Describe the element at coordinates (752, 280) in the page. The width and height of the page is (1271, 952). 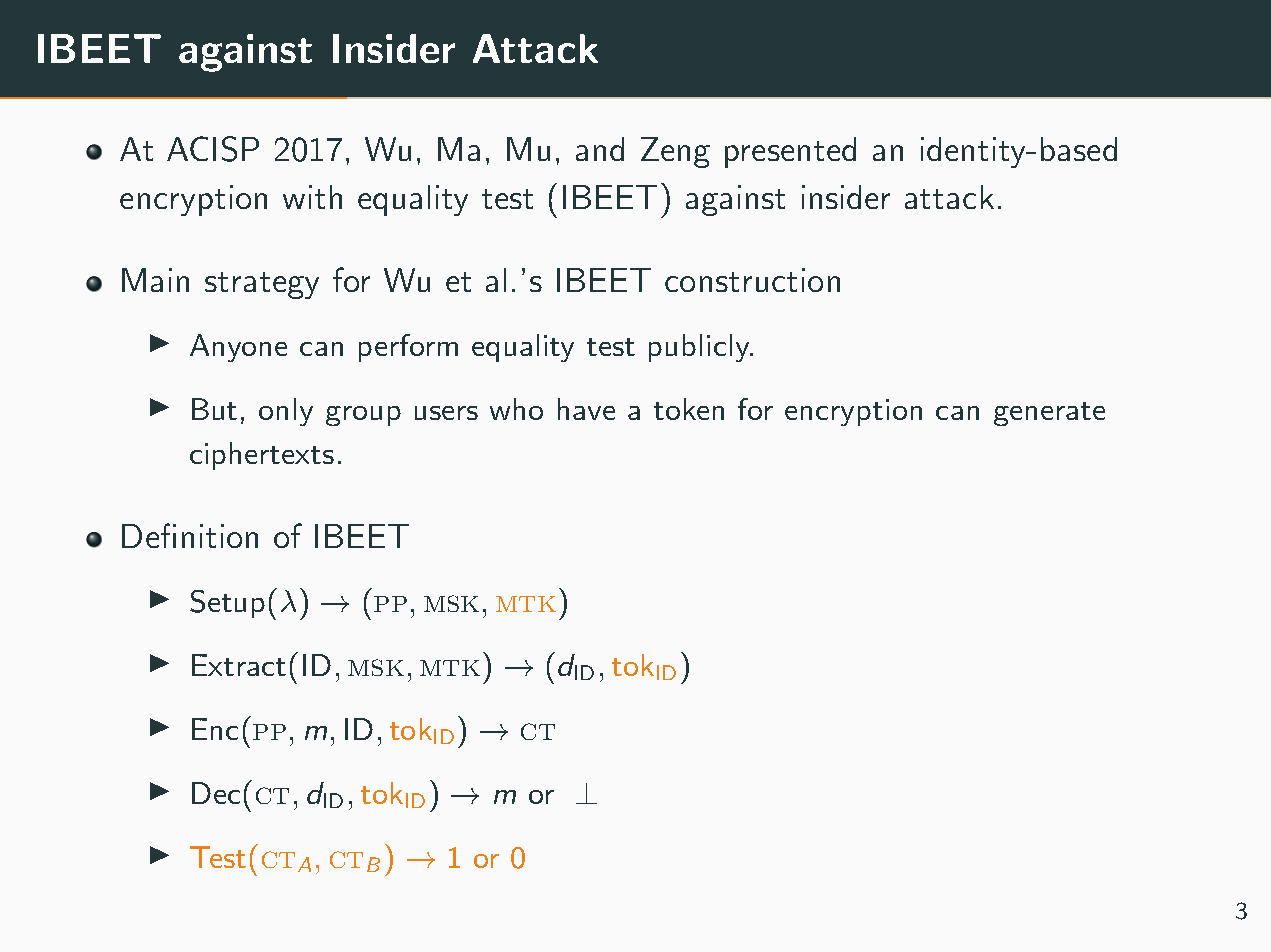
I see `construction` at that location.
